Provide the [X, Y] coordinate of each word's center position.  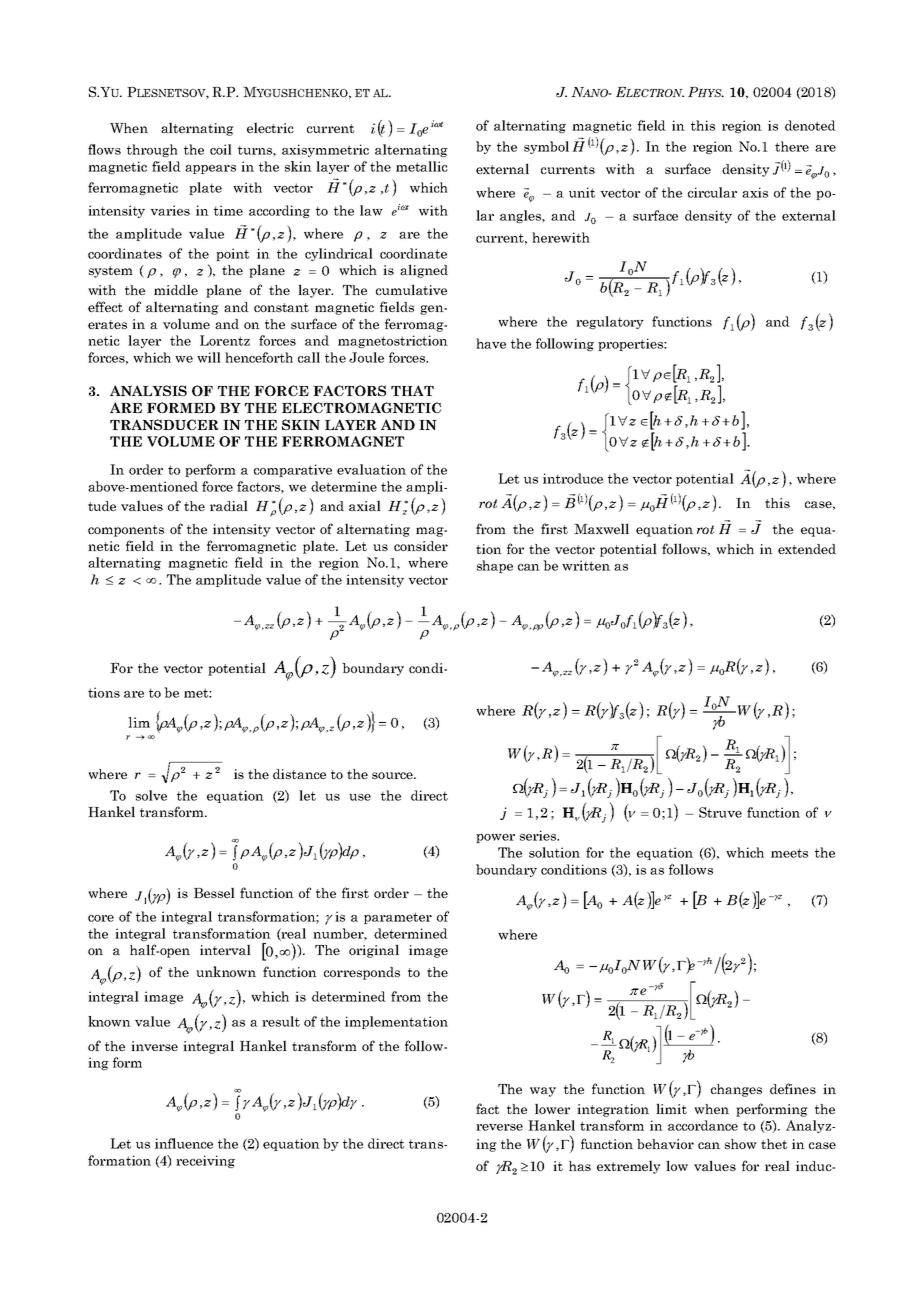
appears [210, 169]
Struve [720, 812]
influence [184, 1143]
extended [807, 549]
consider [421, 546]
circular [712, 192]
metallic [422, 166]
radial [229, 505]
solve [151, 795]
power [495, 838]
